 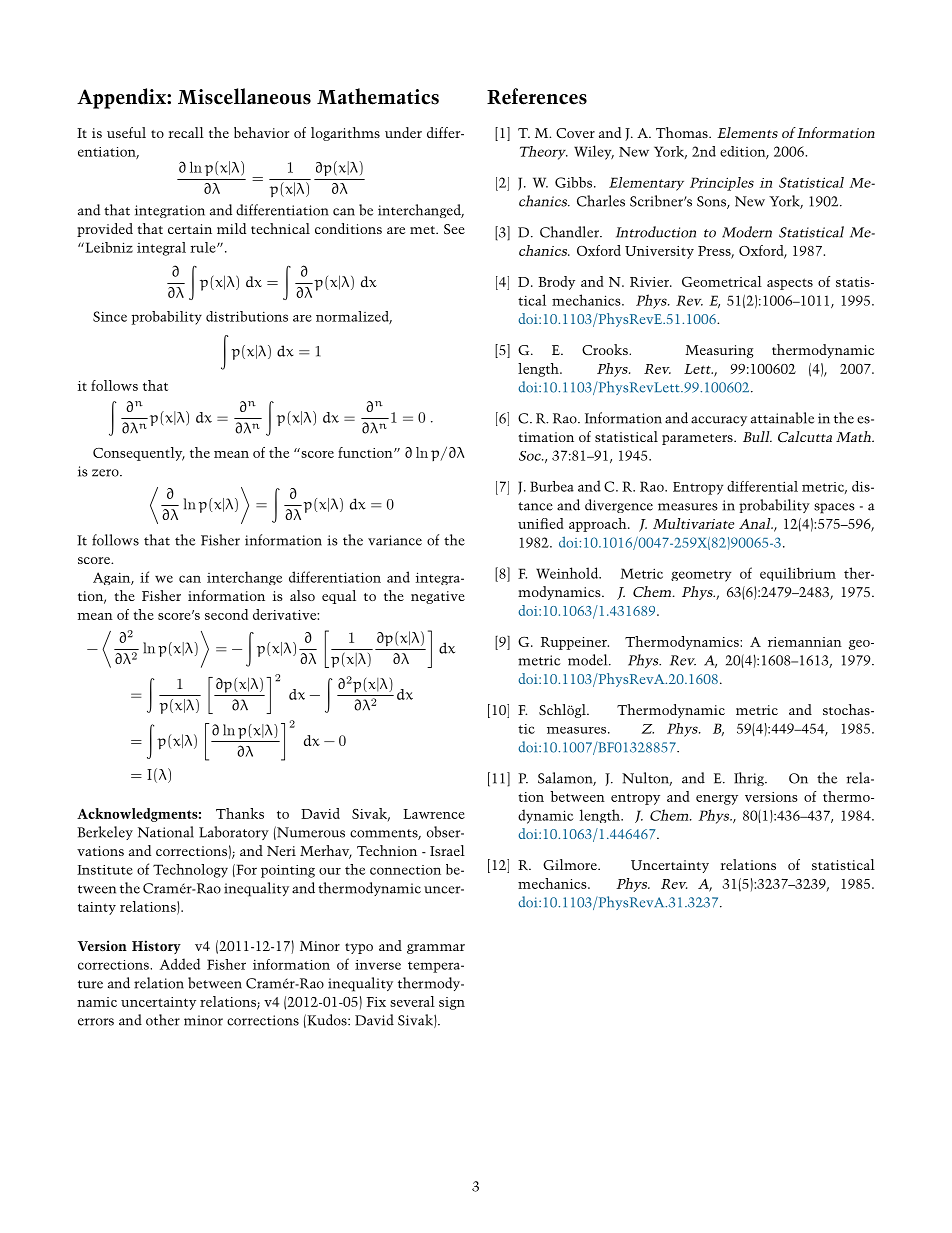 I want to click on under, so click(x=403, y=132).
